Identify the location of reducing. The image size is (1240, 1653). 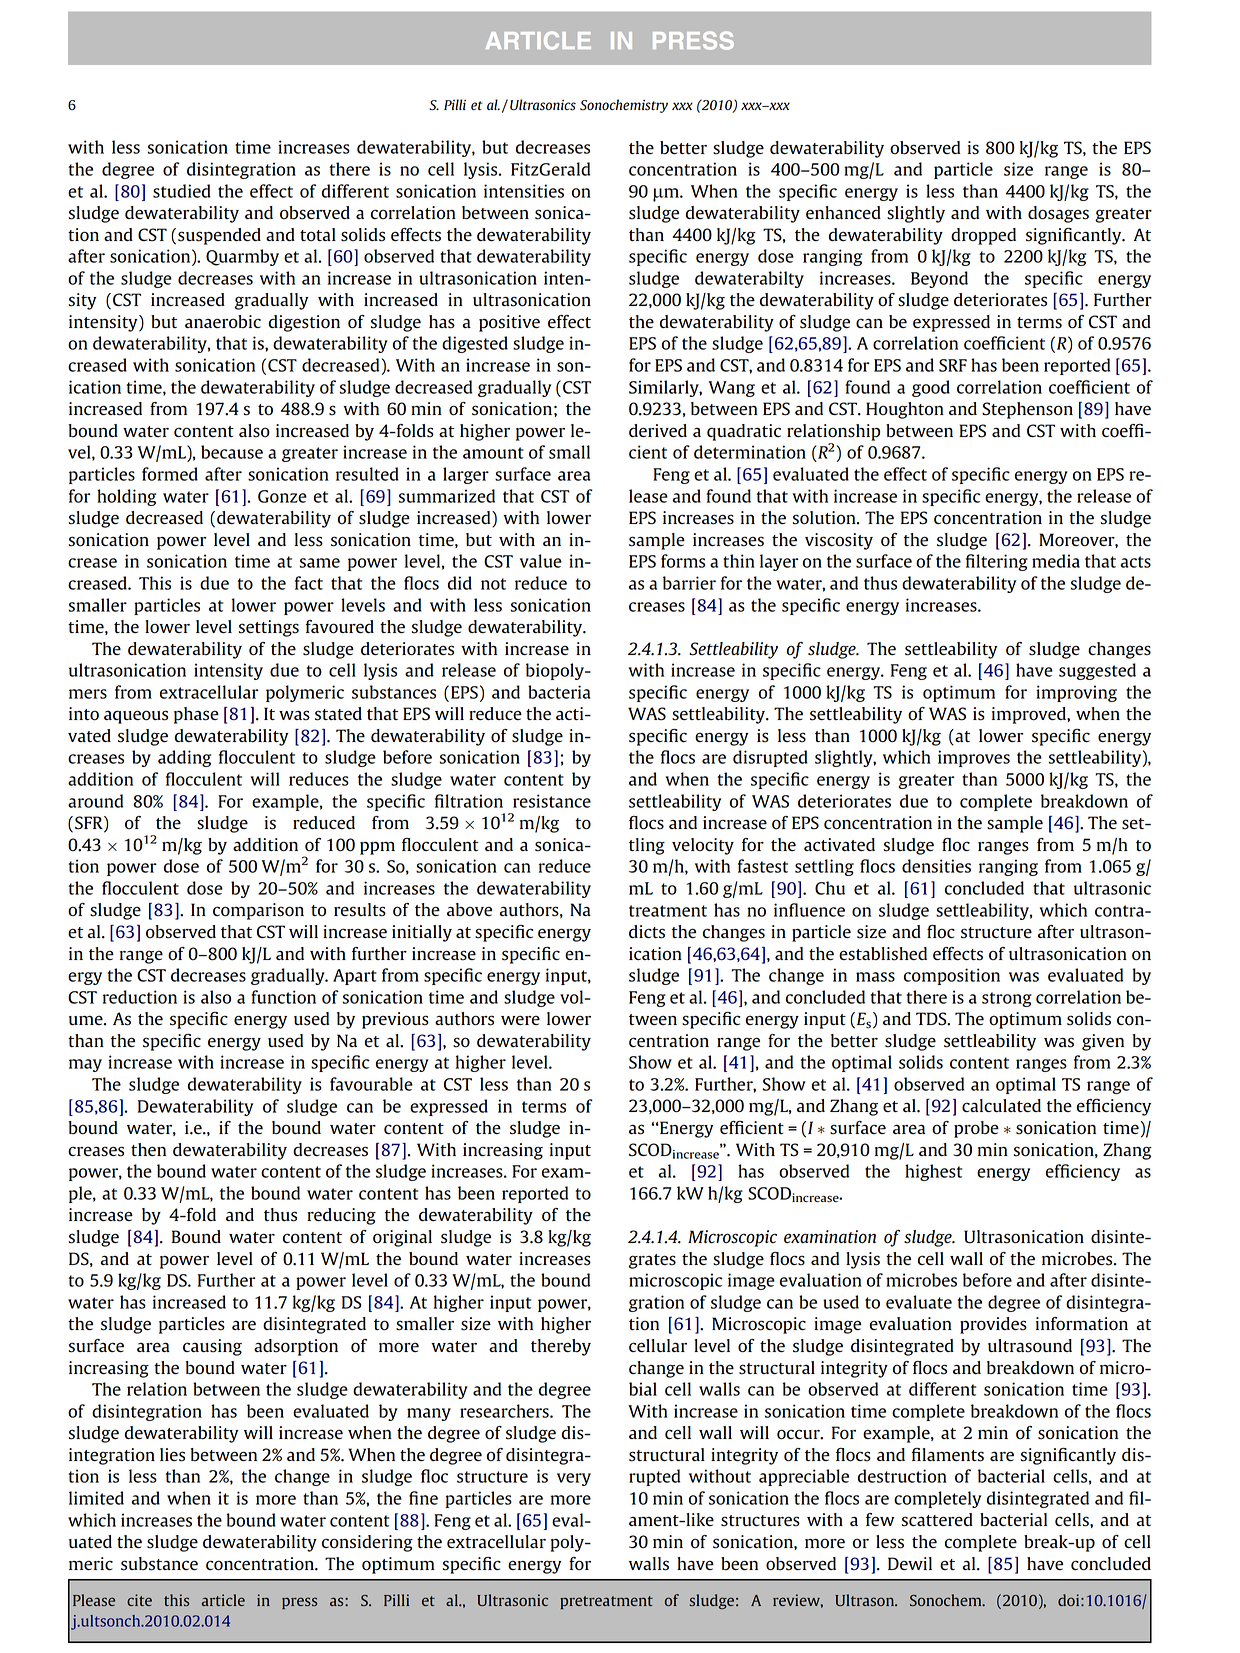
(341, 1216).
